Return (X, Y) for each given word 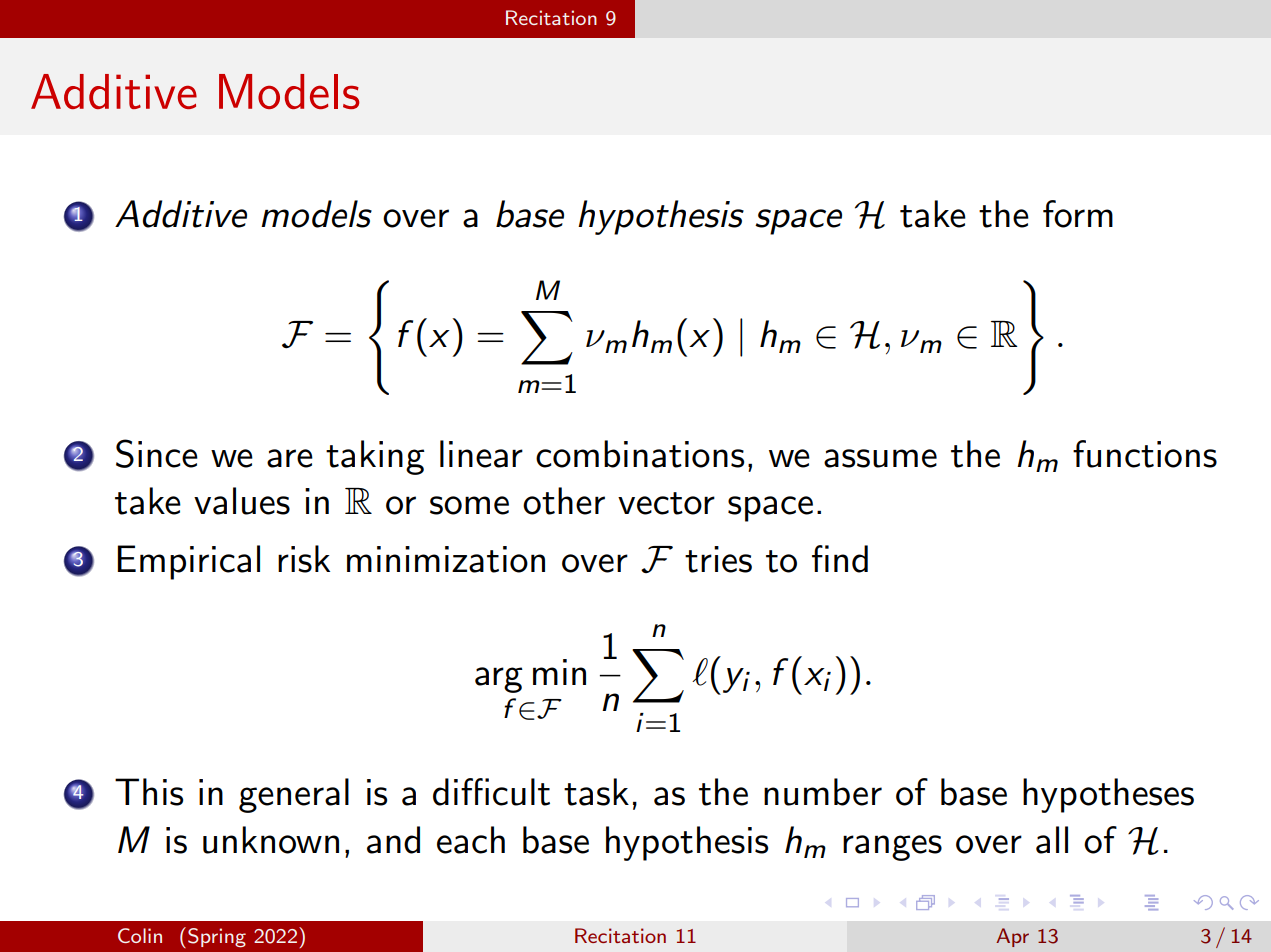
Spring (217, 938)
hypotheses (1108, 795)
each (471, 840)
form (1078, 214)
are (290, 458)
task (596, 792)
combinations (640, 454)
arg (499, 680)
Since (157, 453)
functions (1145, 454)
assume (880, 458)
